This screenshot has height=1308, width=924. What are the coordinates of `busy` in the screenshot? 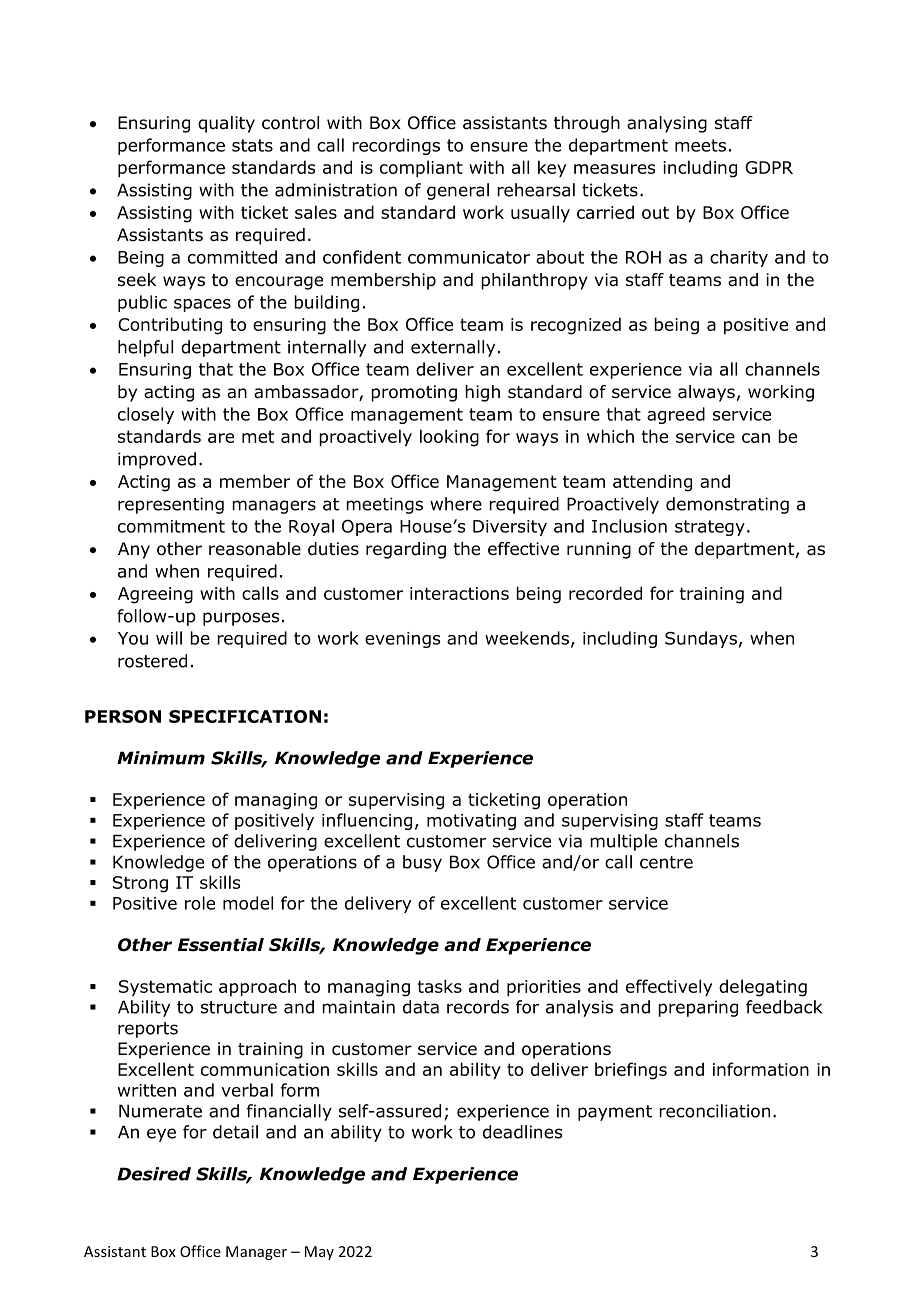 It's located at (422, 863).
